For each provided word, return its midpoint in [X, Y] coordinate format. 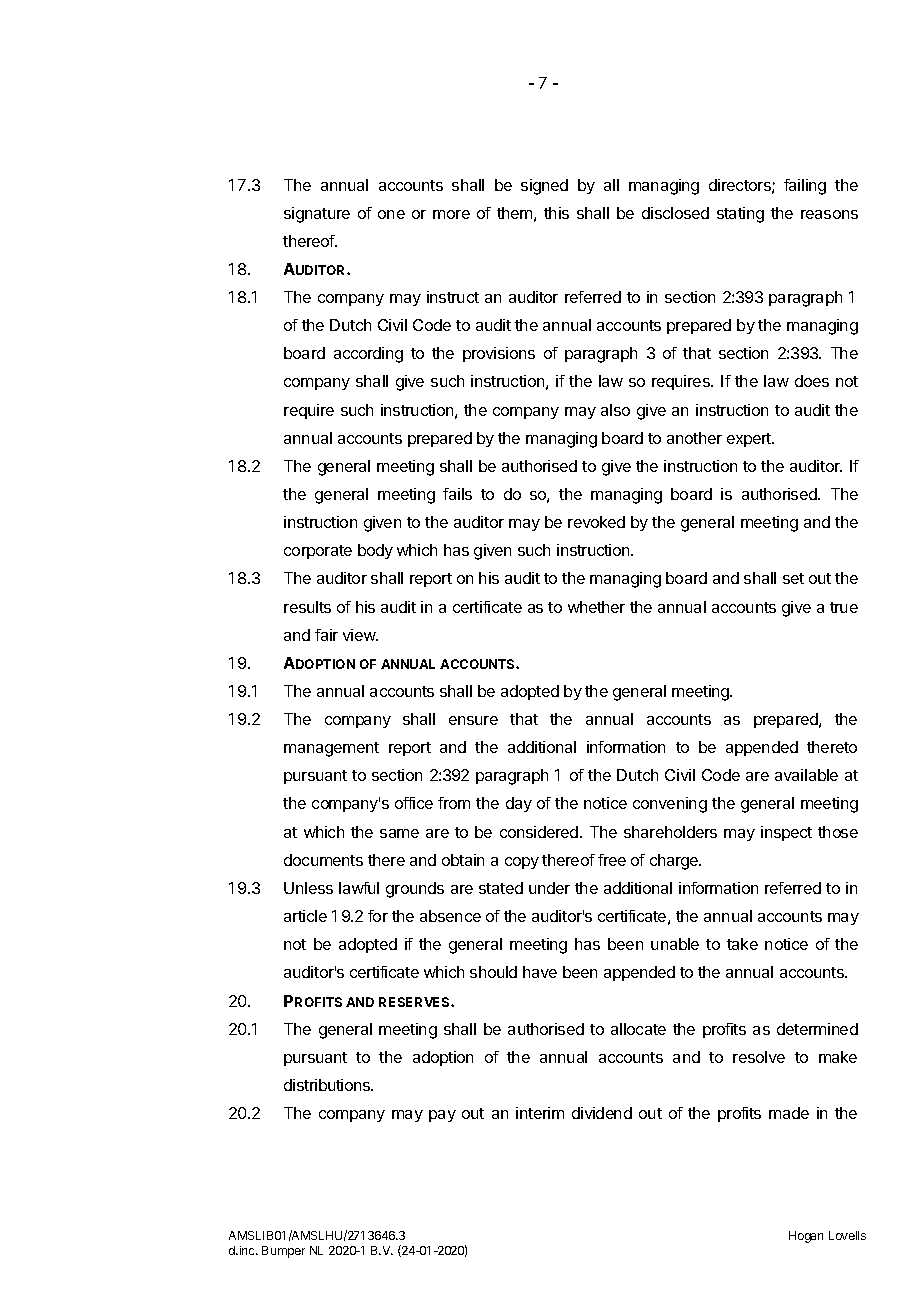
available [806, 775]
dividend [602, 1113]
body [375, 551]
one [391, 214]
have [540, 972]
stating [740, 215]
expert [750, 440]
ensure [473, 720]
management [331, 749]
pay [442, 1116]
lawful [359, 888]
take [742, 944]
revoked [596, 522]
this [556, 213]
